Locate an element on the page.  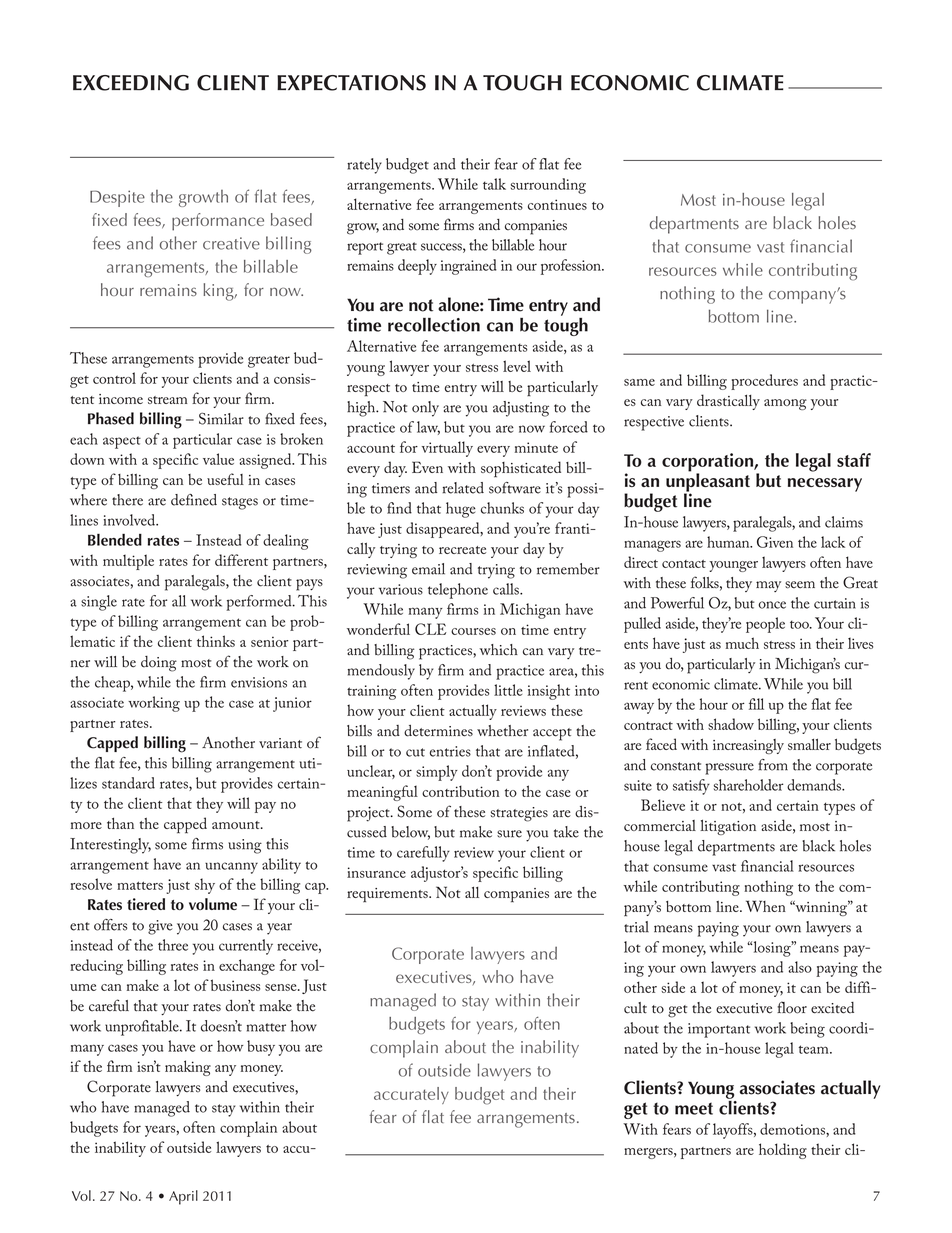
virtually is located at coordinates (447, 449).
